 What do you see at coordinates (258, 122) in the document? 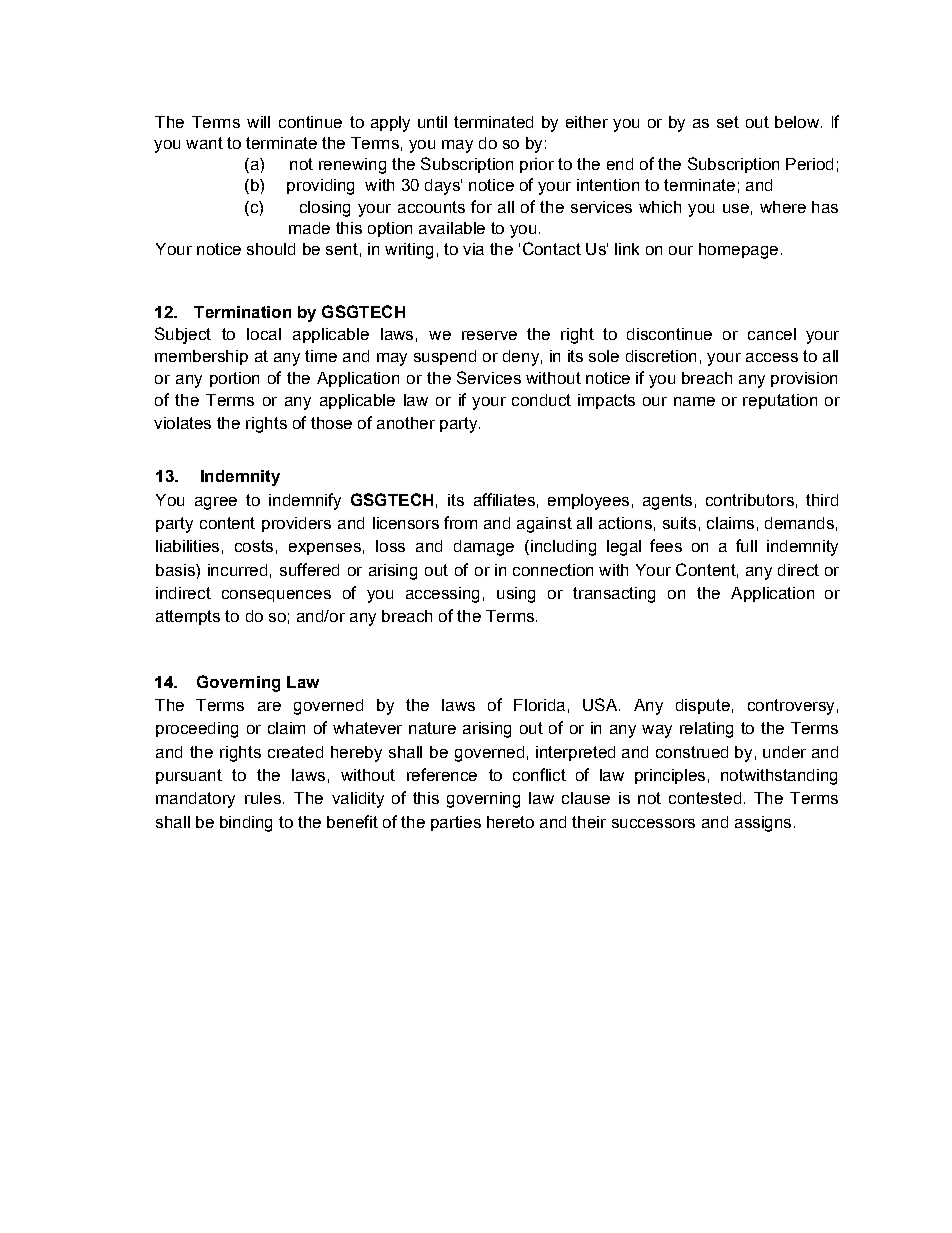
I see `will` at bounding box center [258, 122].
